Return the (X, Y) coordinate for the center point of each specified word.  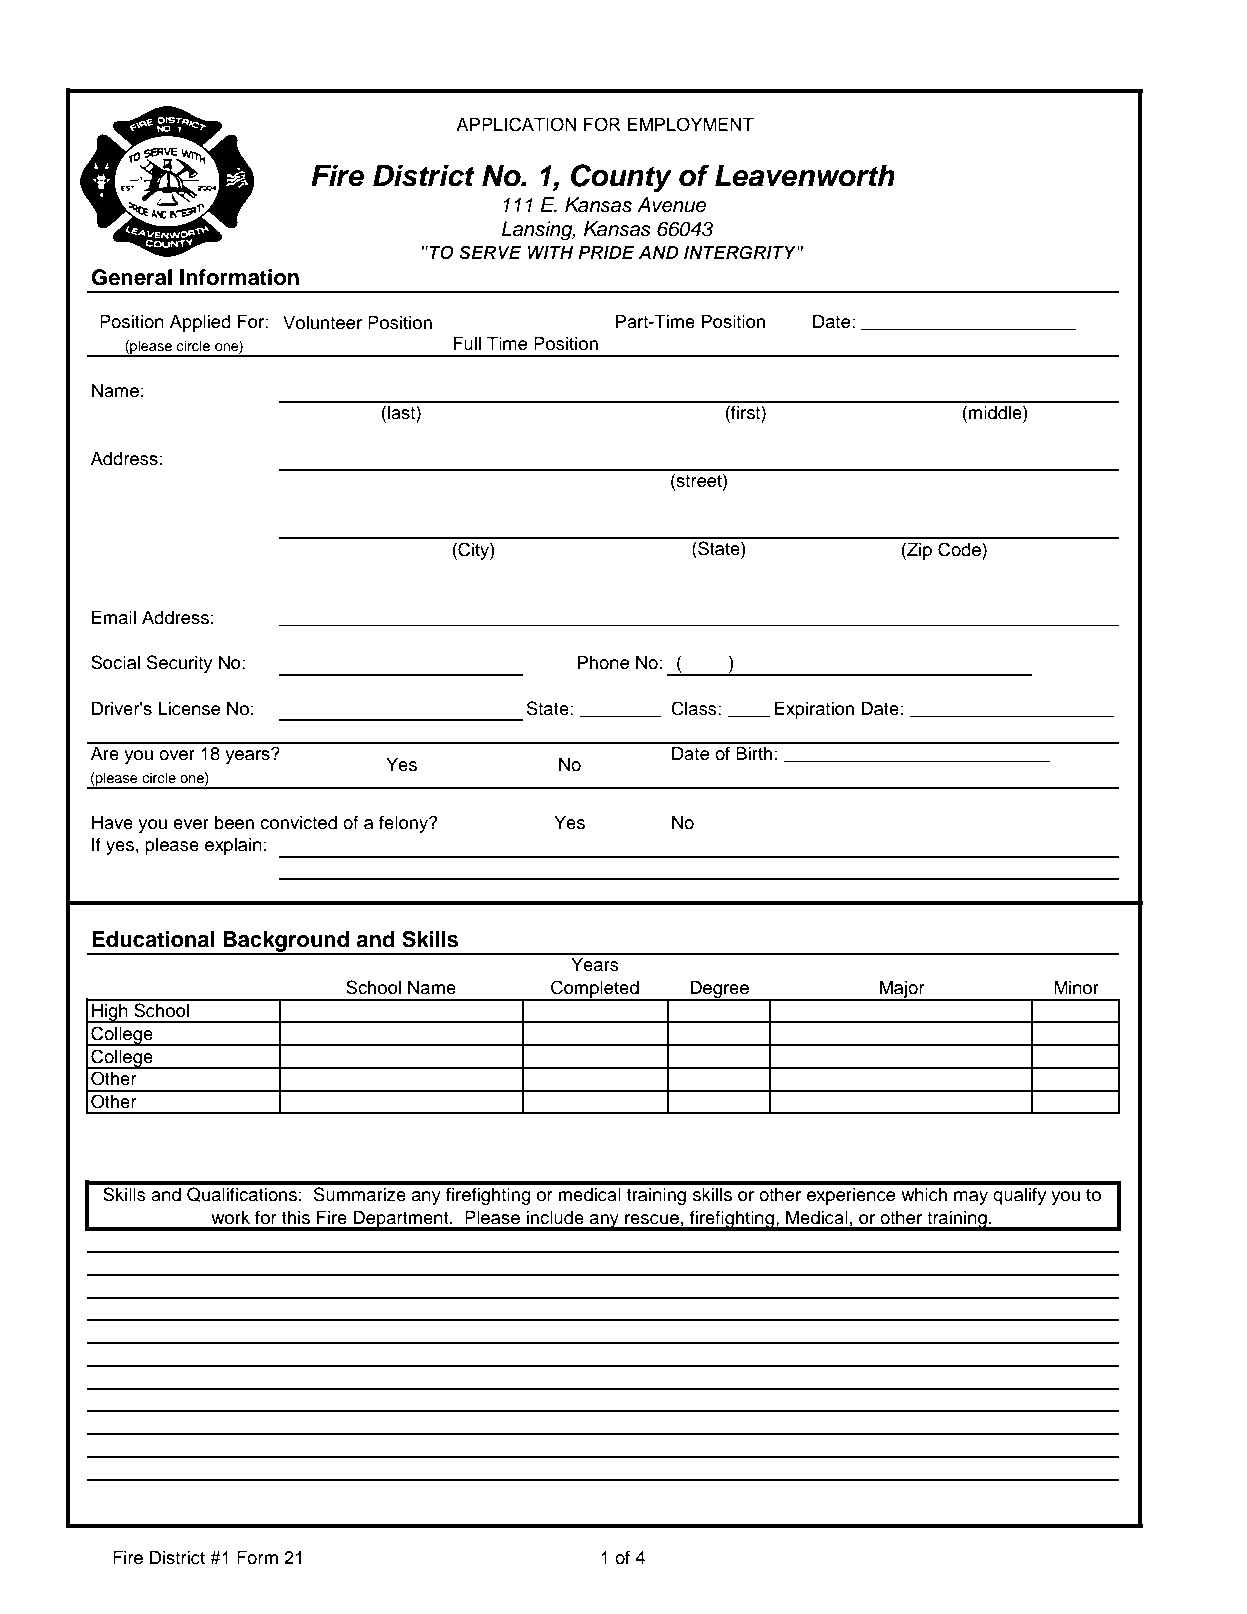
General (132, 277)
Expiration (814, 710)
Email (114, 617)
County (621, 178)
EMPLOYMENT (690, 124)
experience (851, 1196)
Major (902, 990)
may (971, 1198)
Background (286, 942)
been (234, 823)
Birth (755, 753)
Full (467, 343)
